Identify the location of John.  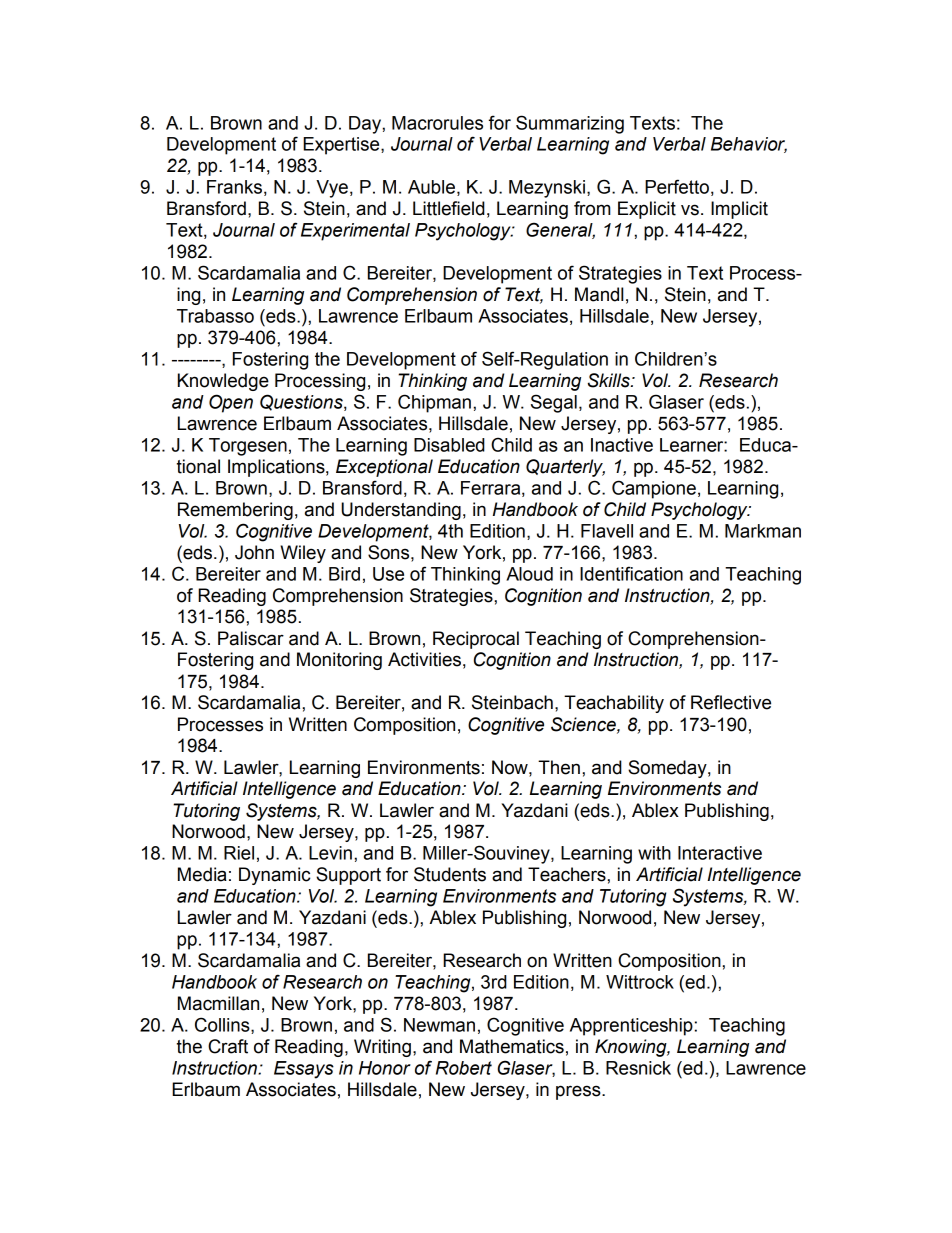
(254, 552).
